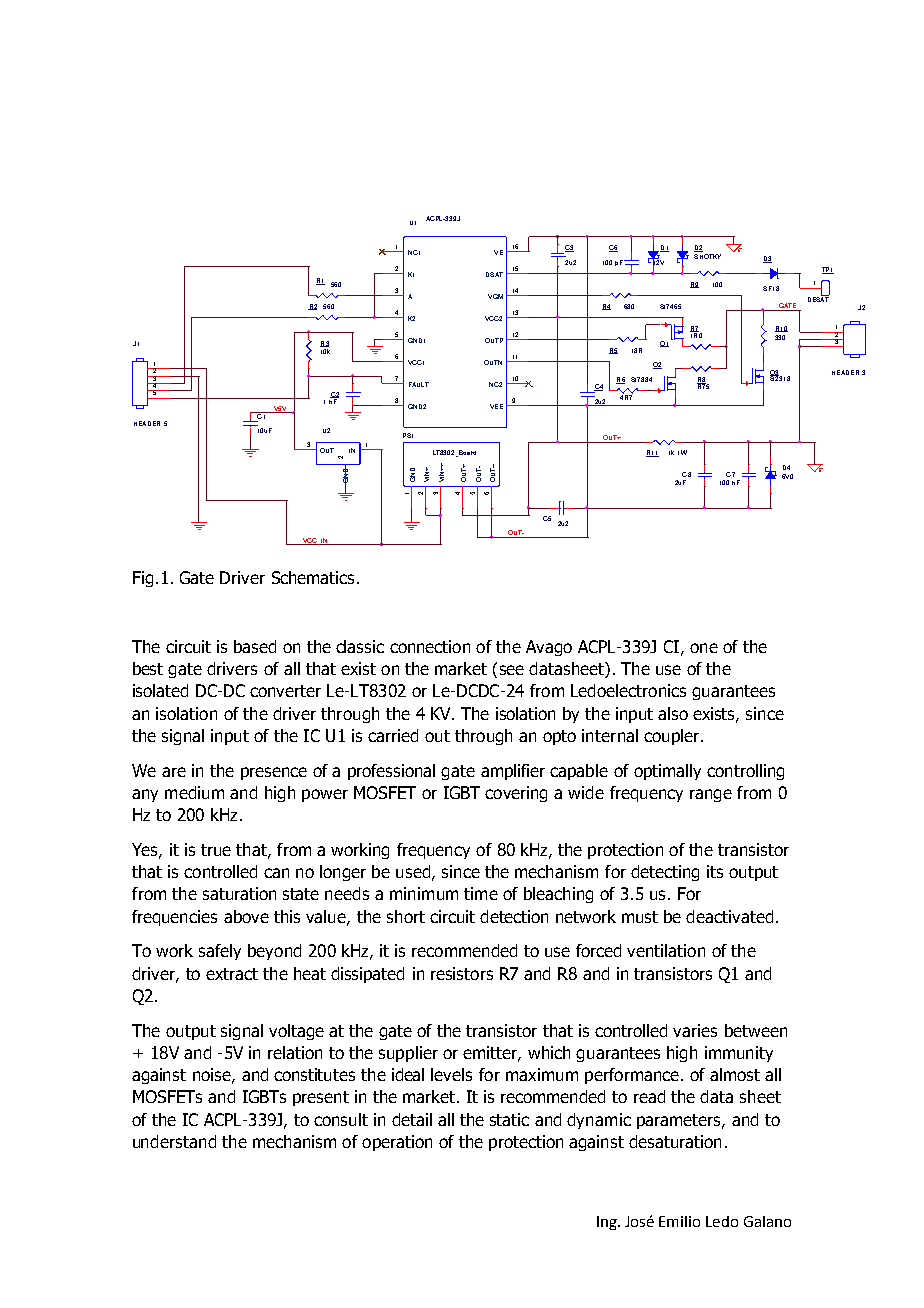  What do you see at coordinates (397, 1143) in the screenshot?
I see `operation` at bounding box center [397, 1143].
